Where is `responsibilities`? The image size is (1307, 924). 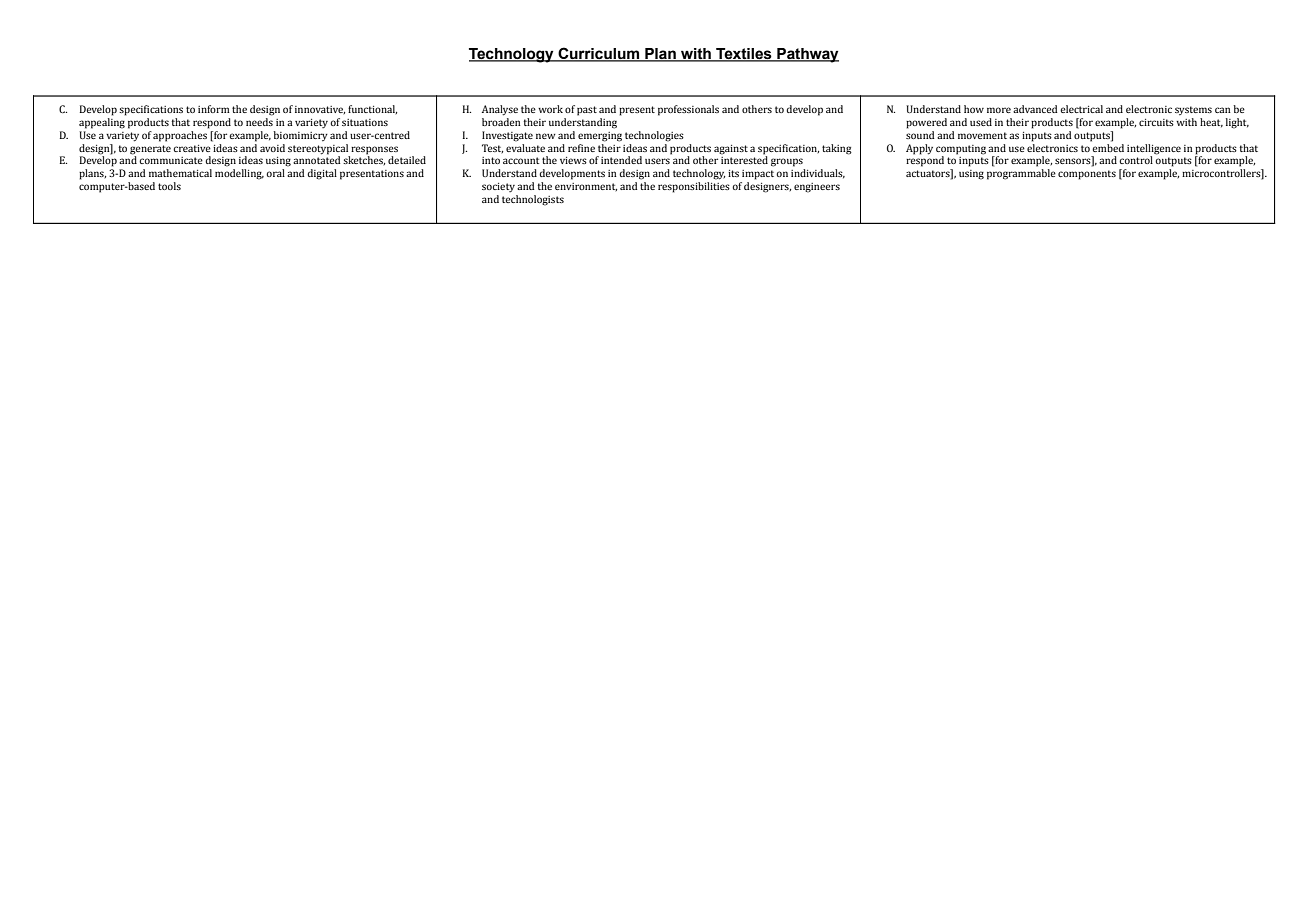 responsibilities is located at coordinates (694, 187).
